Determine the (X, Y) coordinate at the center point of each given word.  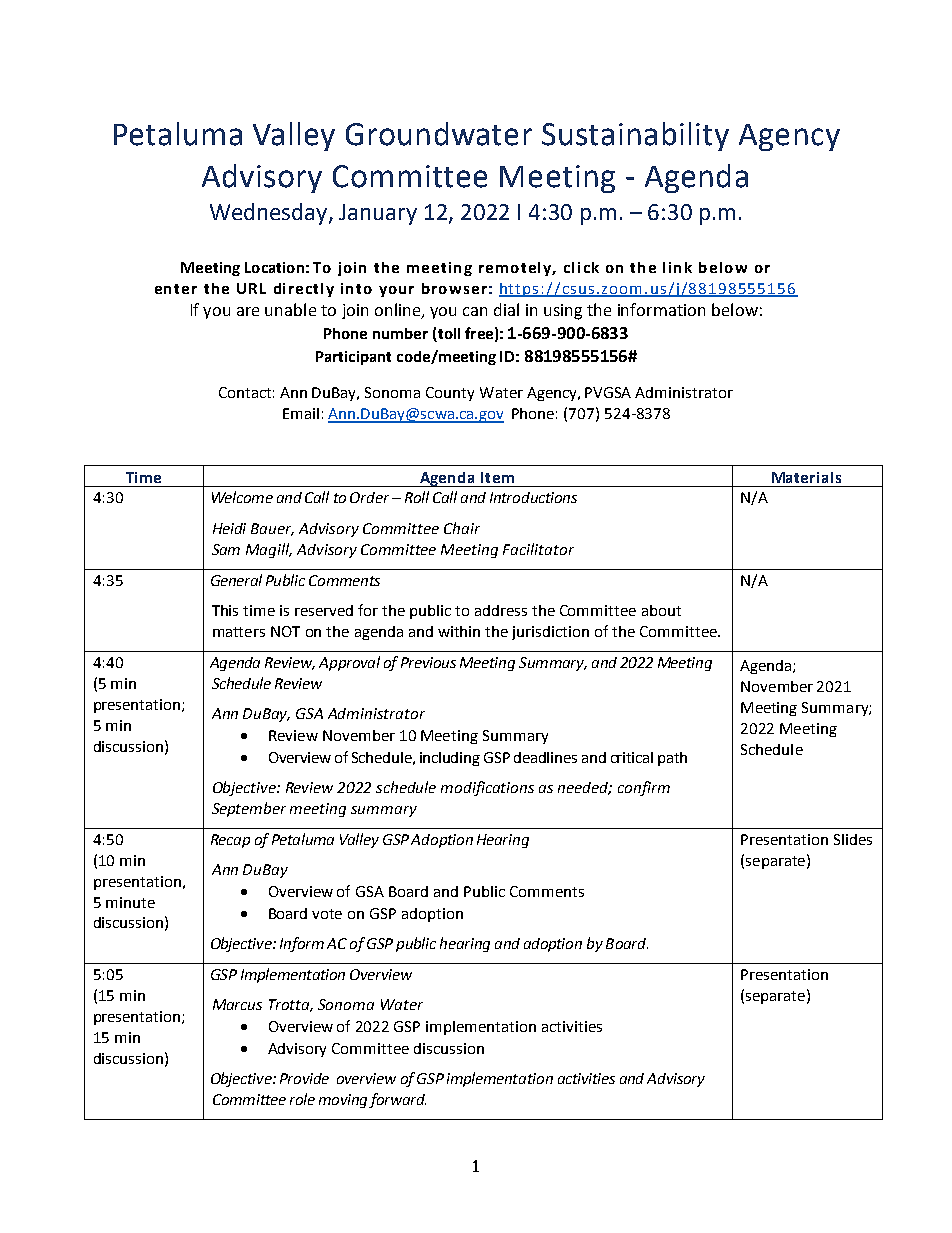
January (378, 214)
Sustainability (635, 136)
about (661, 610)
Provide (304, 1078)
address (501, 610)
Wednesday (270, 214)
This (225, 610)
